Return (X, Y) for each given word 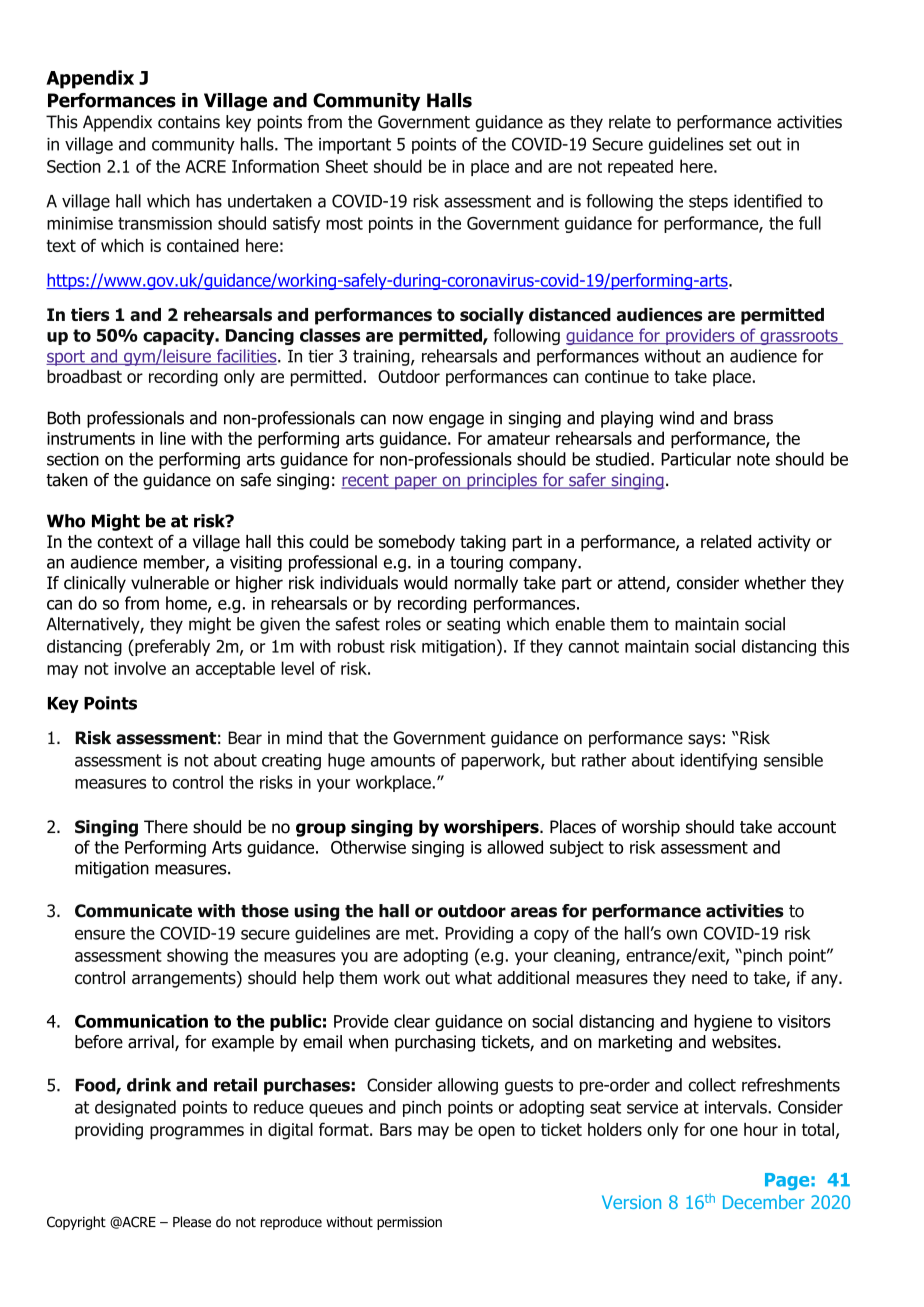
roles (403, 624)
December (764, 1202)
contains (189, 122)
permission (409, 1223)
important (355, 146)
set (740, 144)
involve (140, 668)
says (704, 741)
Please (192, 1222)
